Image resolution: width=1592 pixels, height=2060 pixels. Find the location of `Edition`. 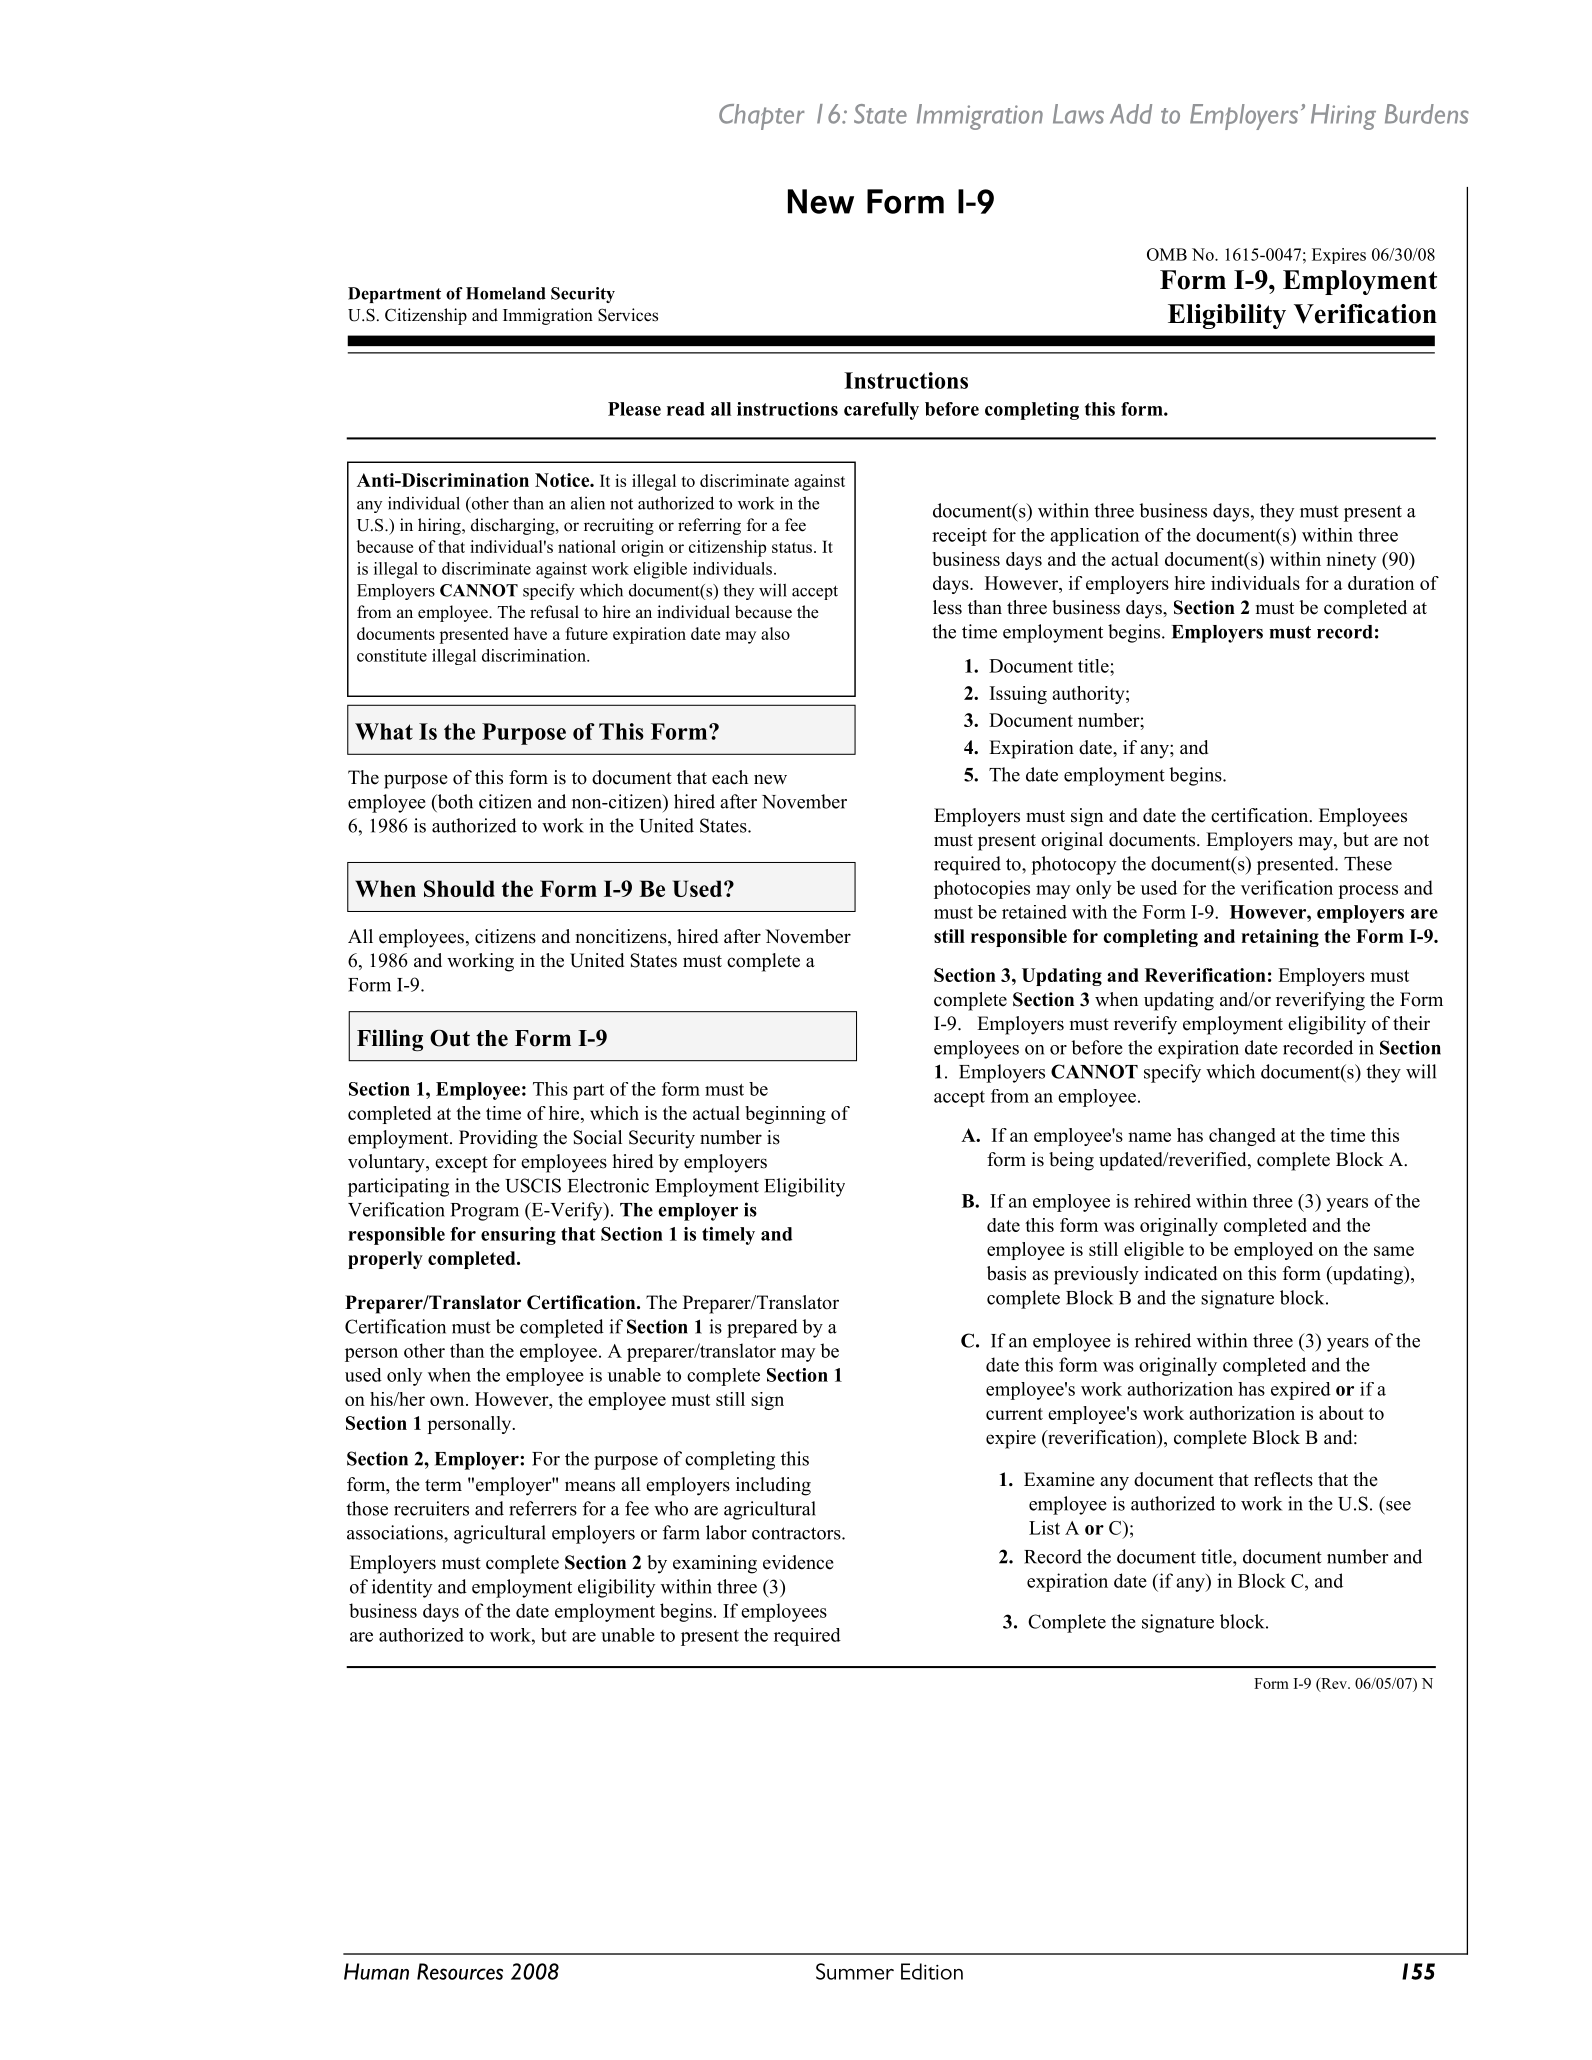

Edition is located at coordinates (932, 1971).
